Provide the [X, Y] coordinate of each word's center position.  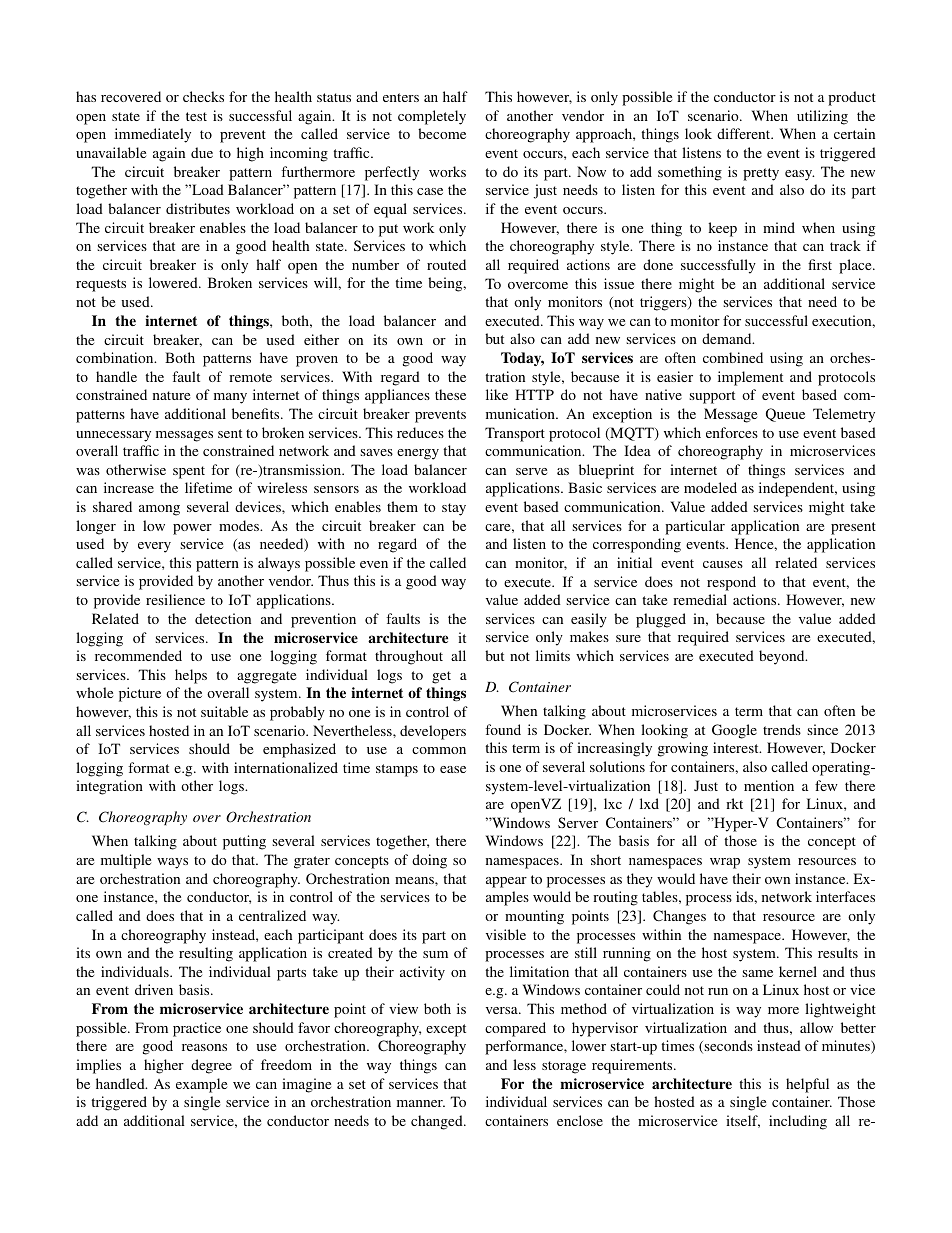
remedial [700, 599]
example [201, 1085]
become [442, 133]
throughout [409, 657]
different [745, 133]
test [196, 116]
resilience [175, 599]
